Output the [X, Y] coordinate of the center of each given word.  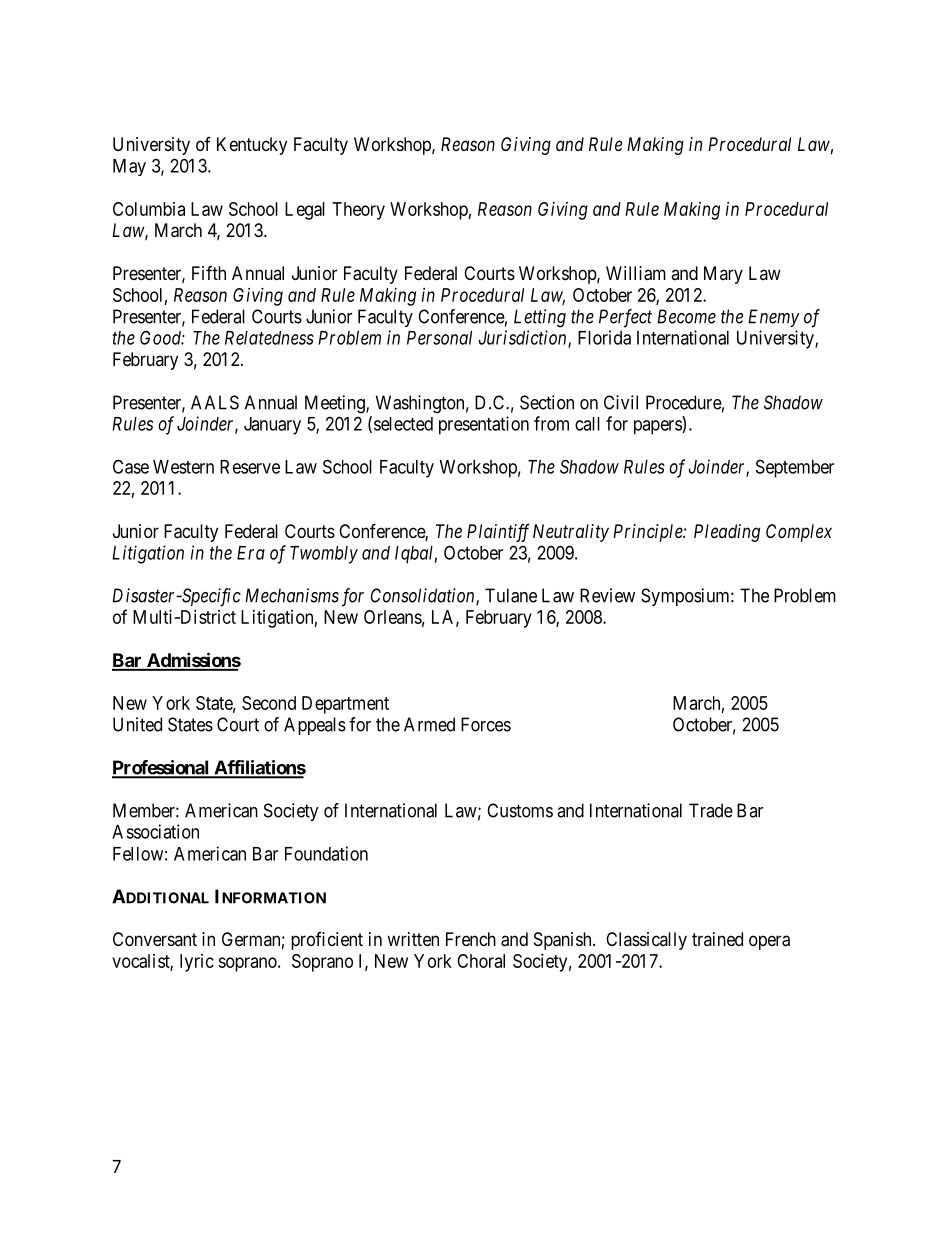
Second [269, 703]
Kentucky [252, 146]
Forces [486, 724]
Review [607, 595]
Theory [358, 211]
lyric [197, 963]
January [272, 426]
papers [658, 427]
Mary [723, 275]
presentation [484, 425]
